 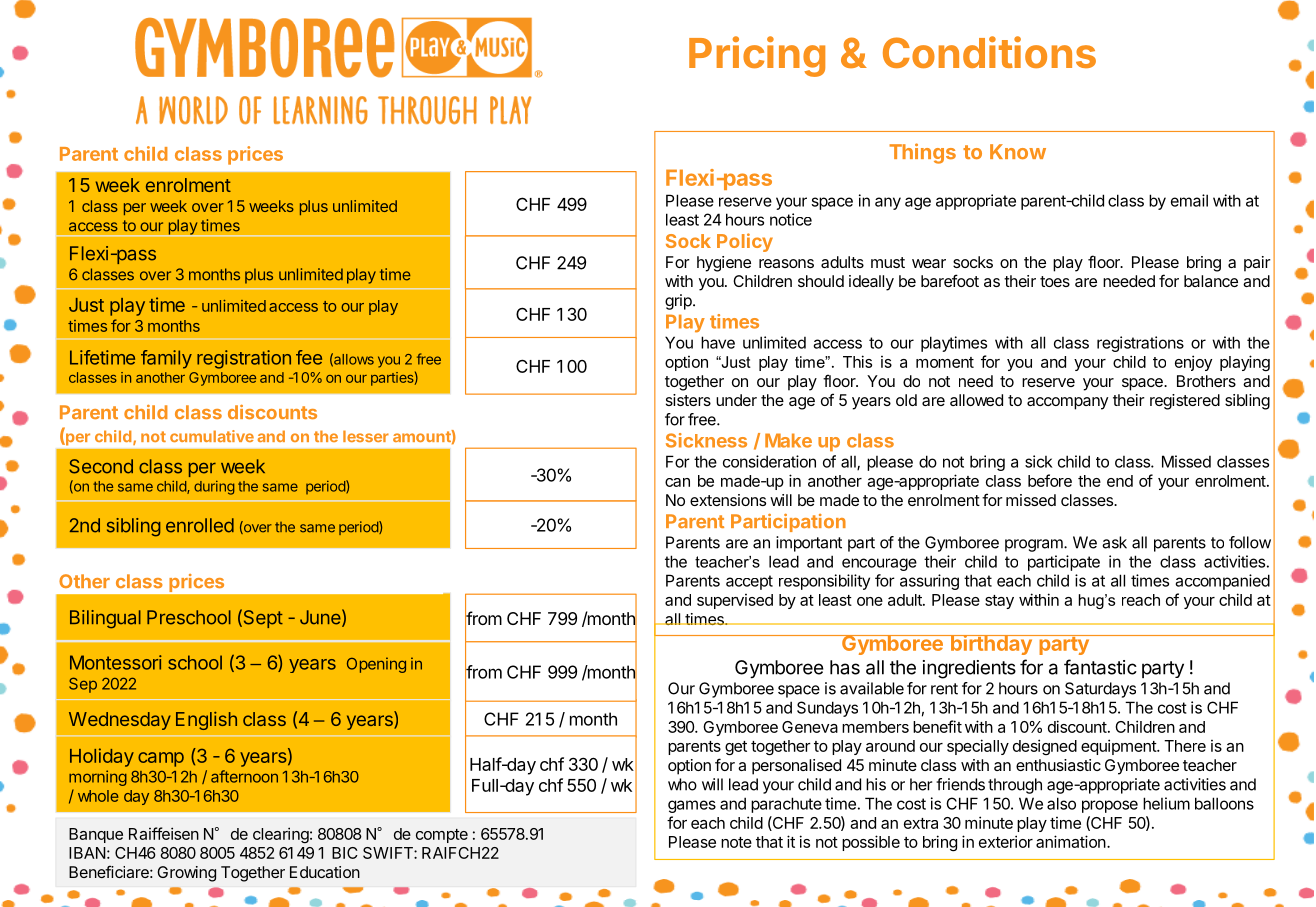 What do you see at coordinates (677, 482) in the screenshot?
I see `can` at bounding box center [677, 482].
